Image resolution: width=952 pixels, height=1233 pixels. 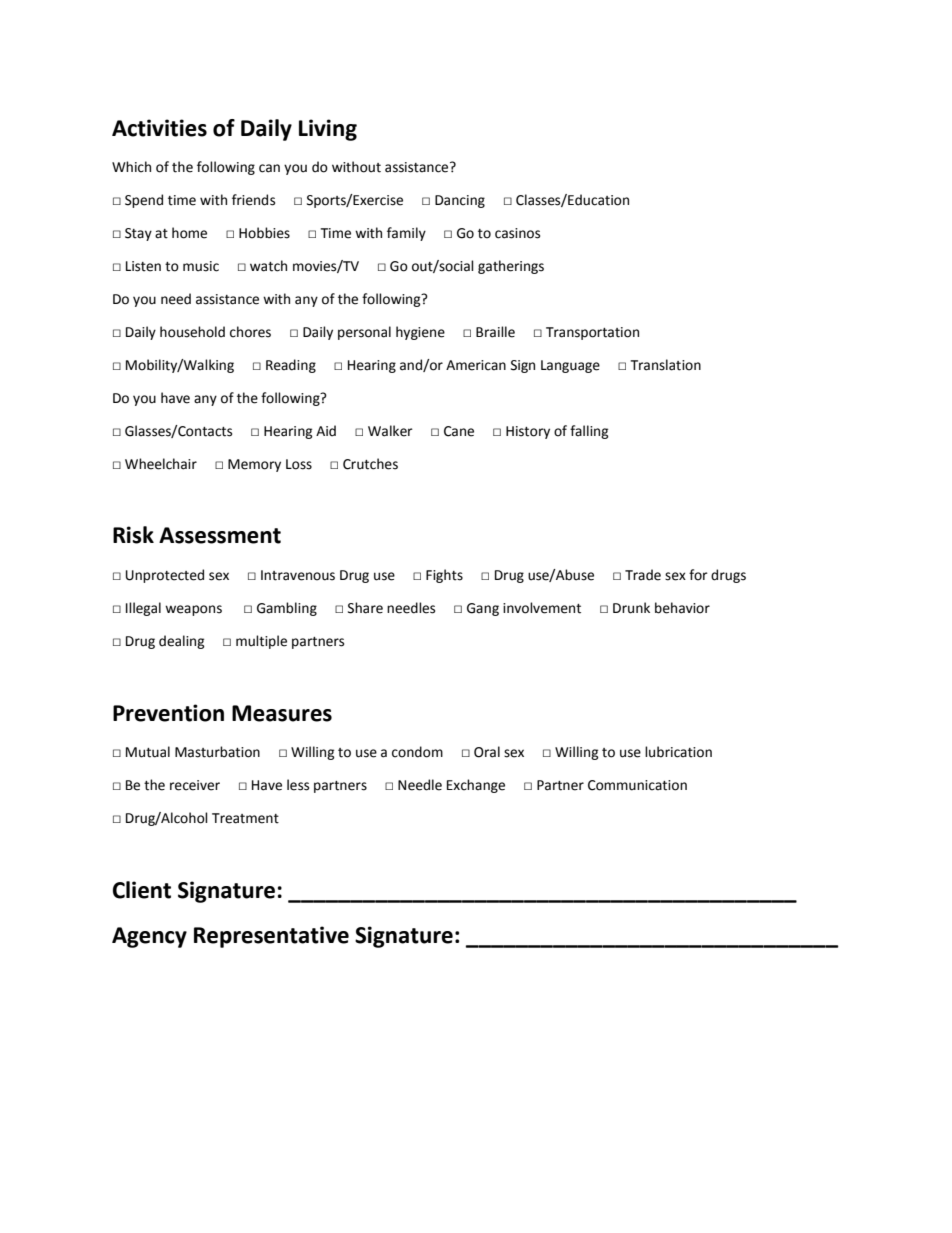 What do you see at coordinates (517, 233) in the document?
I see `casinos` at bounding box center [517, 233].
